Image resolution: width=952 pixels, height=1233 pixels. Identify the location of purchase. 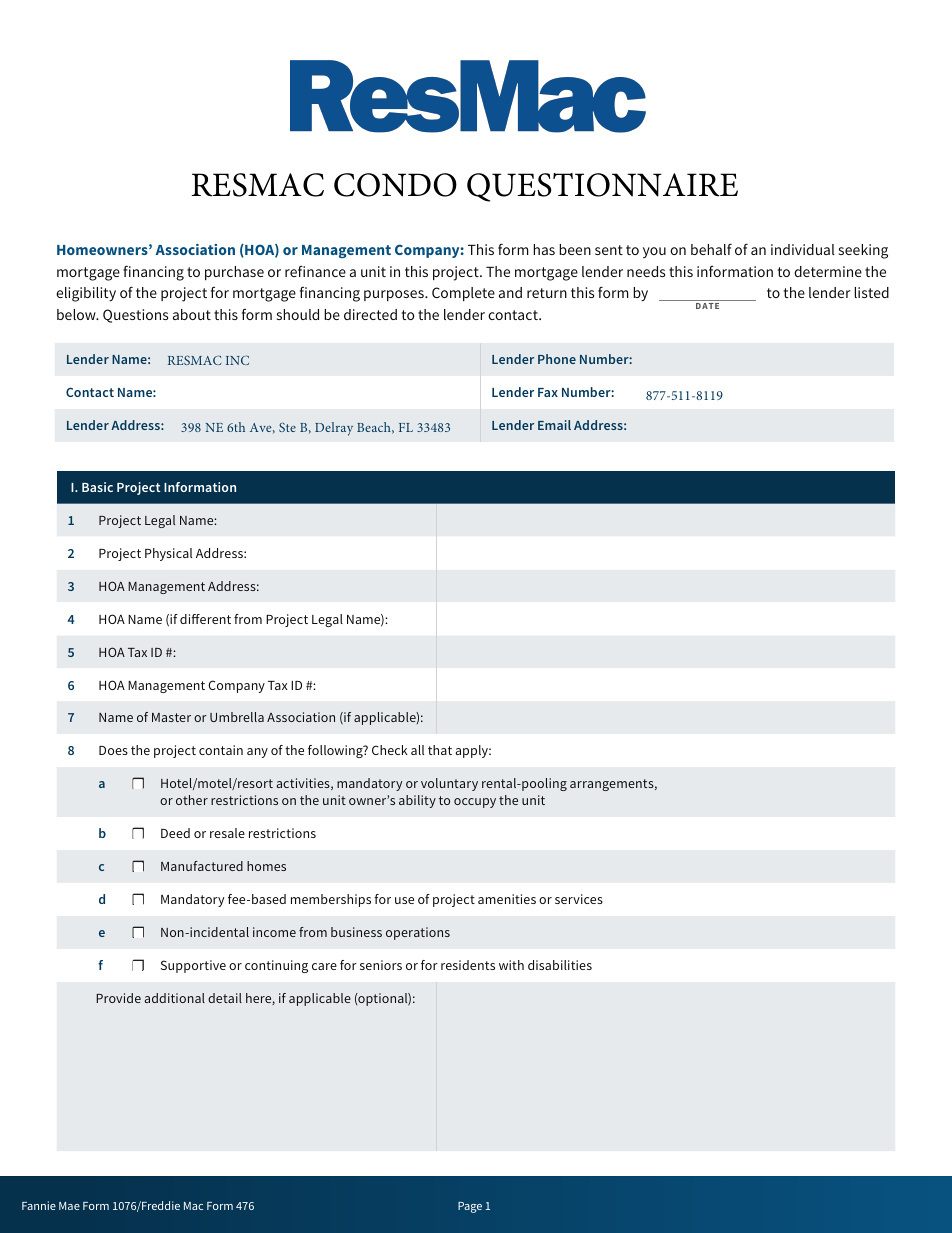
(234, 273).
